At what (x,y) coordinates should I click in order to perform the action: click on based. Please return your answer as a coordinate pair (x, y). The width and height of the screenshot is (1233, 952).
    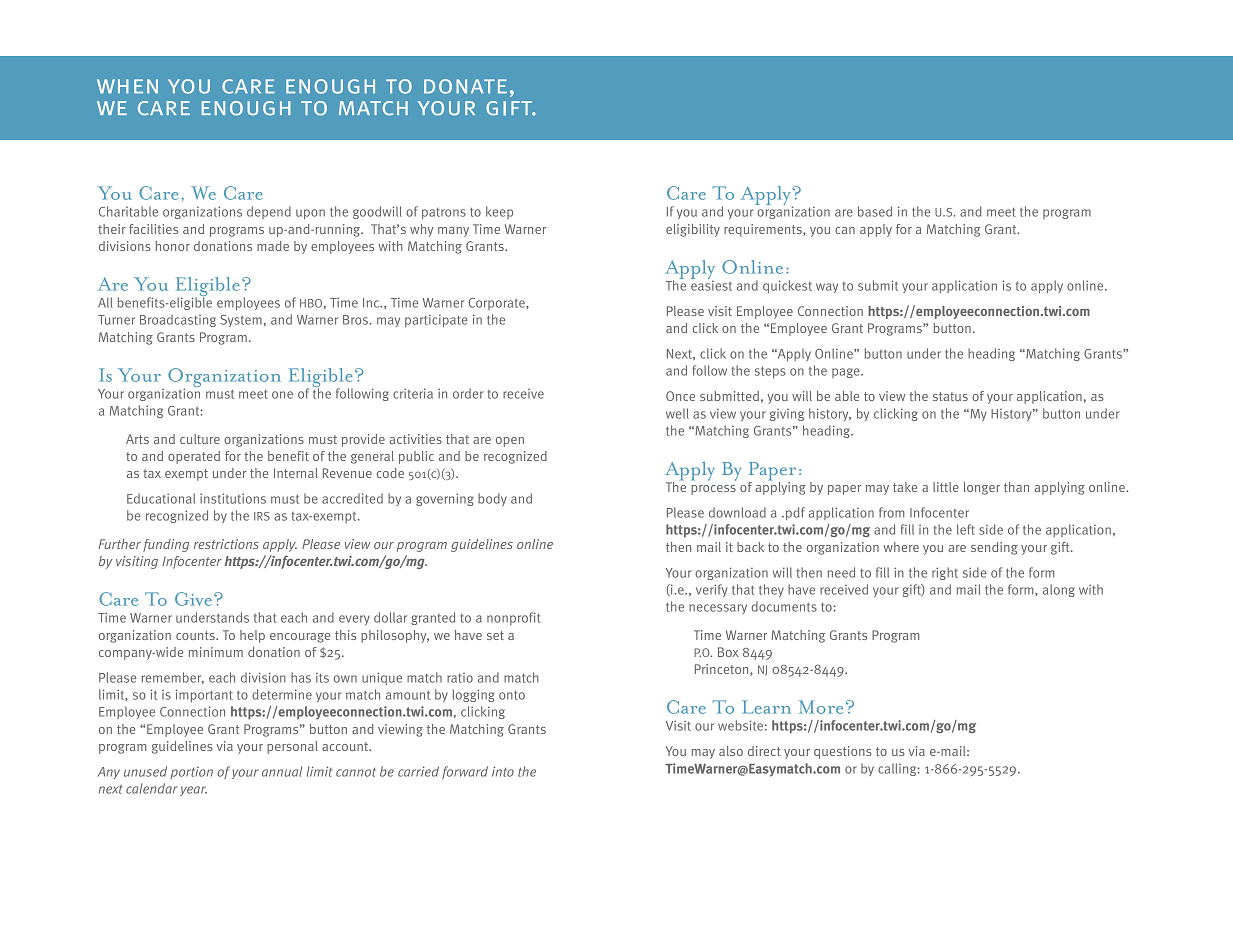
    Looking at the image, I should click on (875, 211).
